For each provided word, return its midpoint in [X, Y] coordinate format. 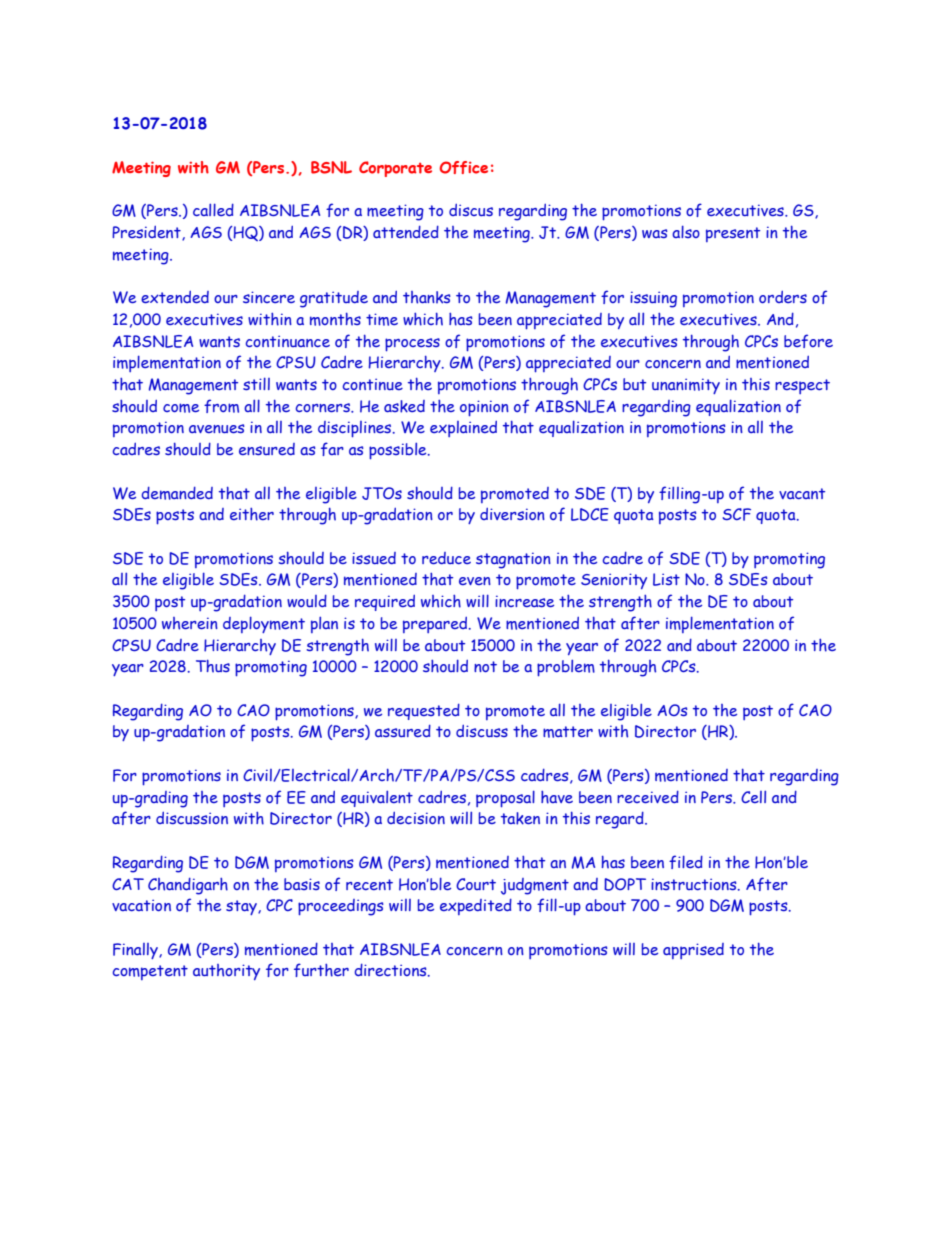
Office [463, 167]
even [475, 581]
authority [226, 972]
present [733, 234]
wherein [190, 623]
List [666, 579]
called [213, 209]
